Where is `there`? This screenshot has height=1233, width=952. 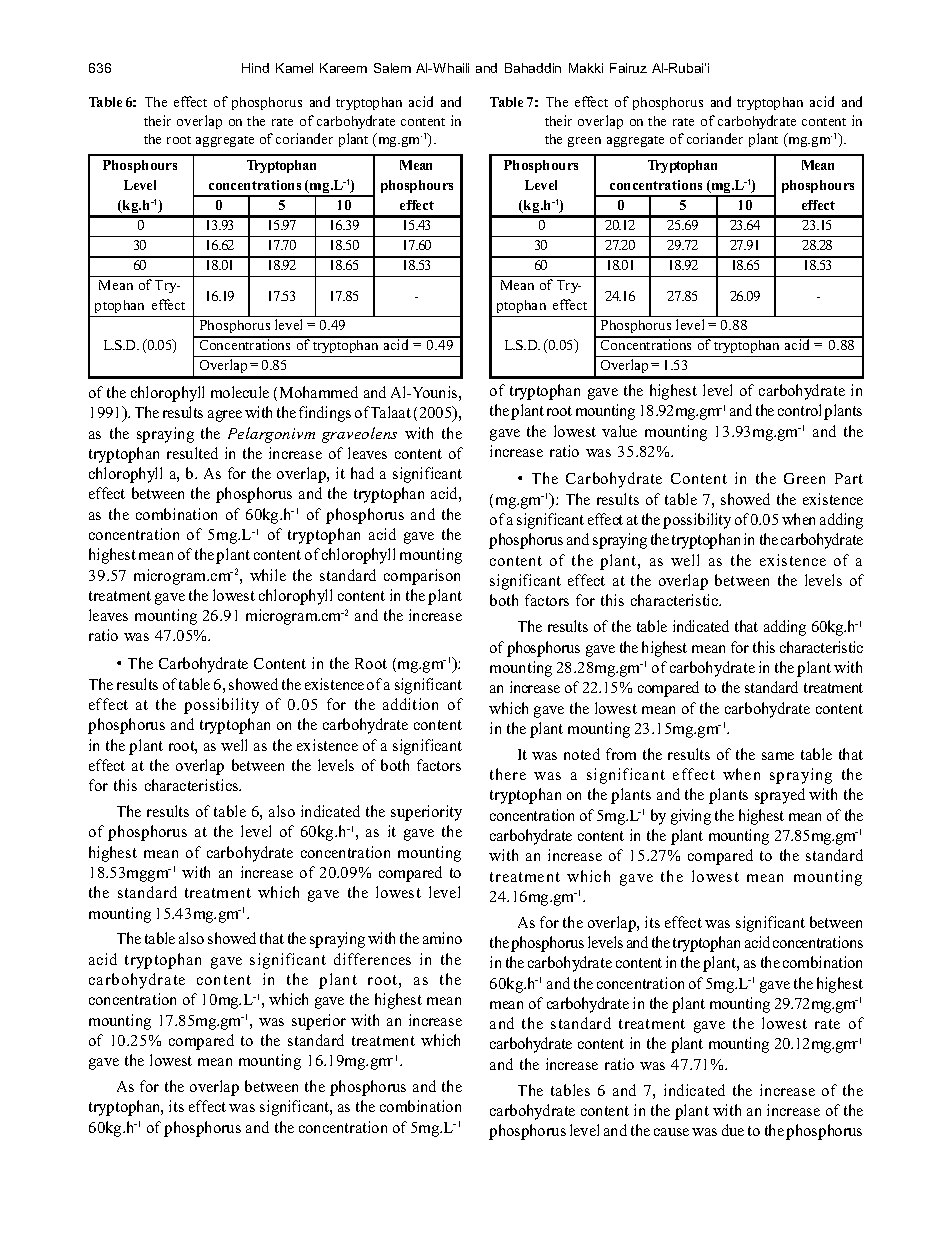
there is located at coordinates (508, 774).
